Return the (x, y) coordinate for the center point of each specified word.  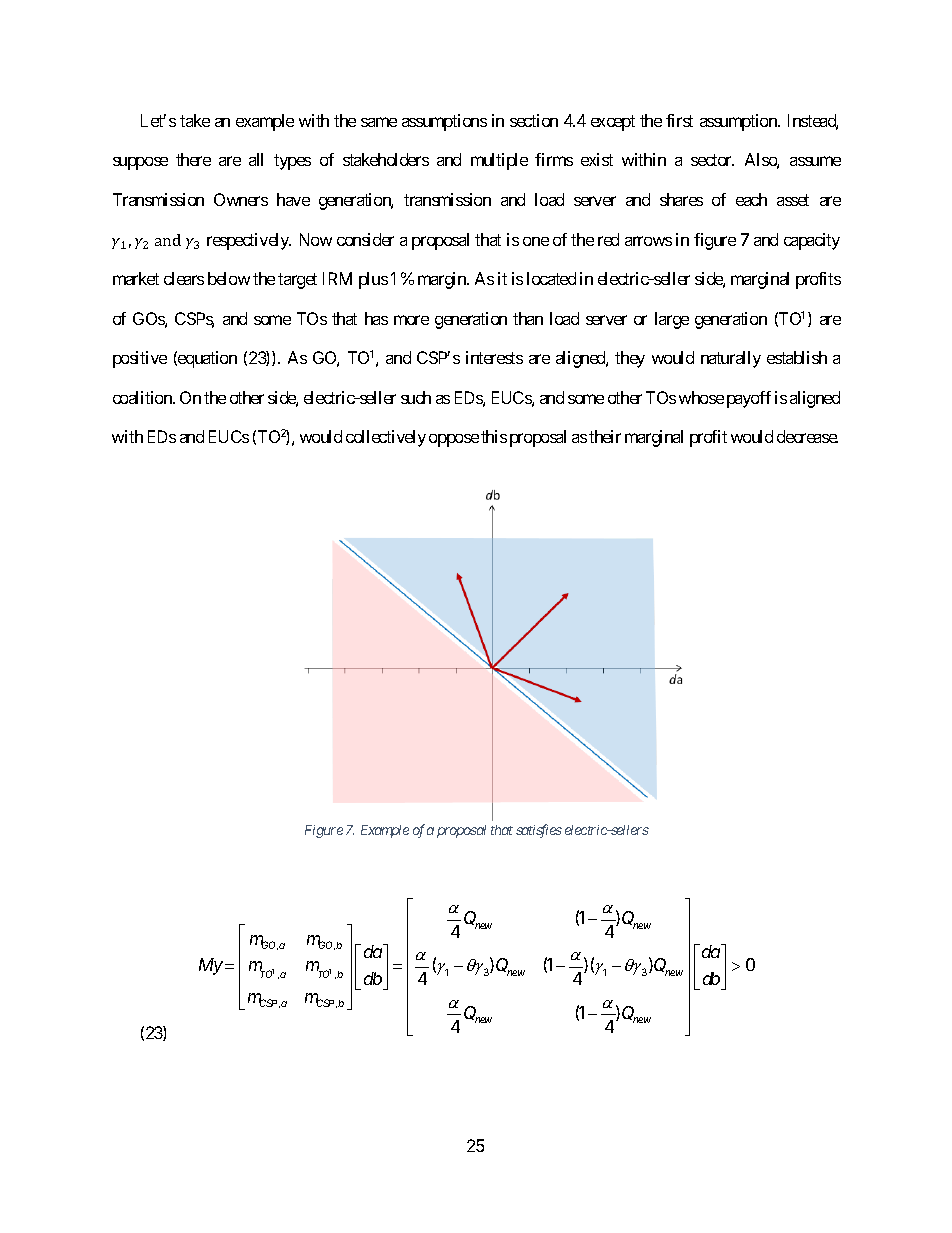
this (494, 436)
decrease (807, 436)
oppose (454, 440)
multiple (499, 161)
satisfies (539, 831)
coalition (143, 397)
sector (712, 160)
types (292, 162)
